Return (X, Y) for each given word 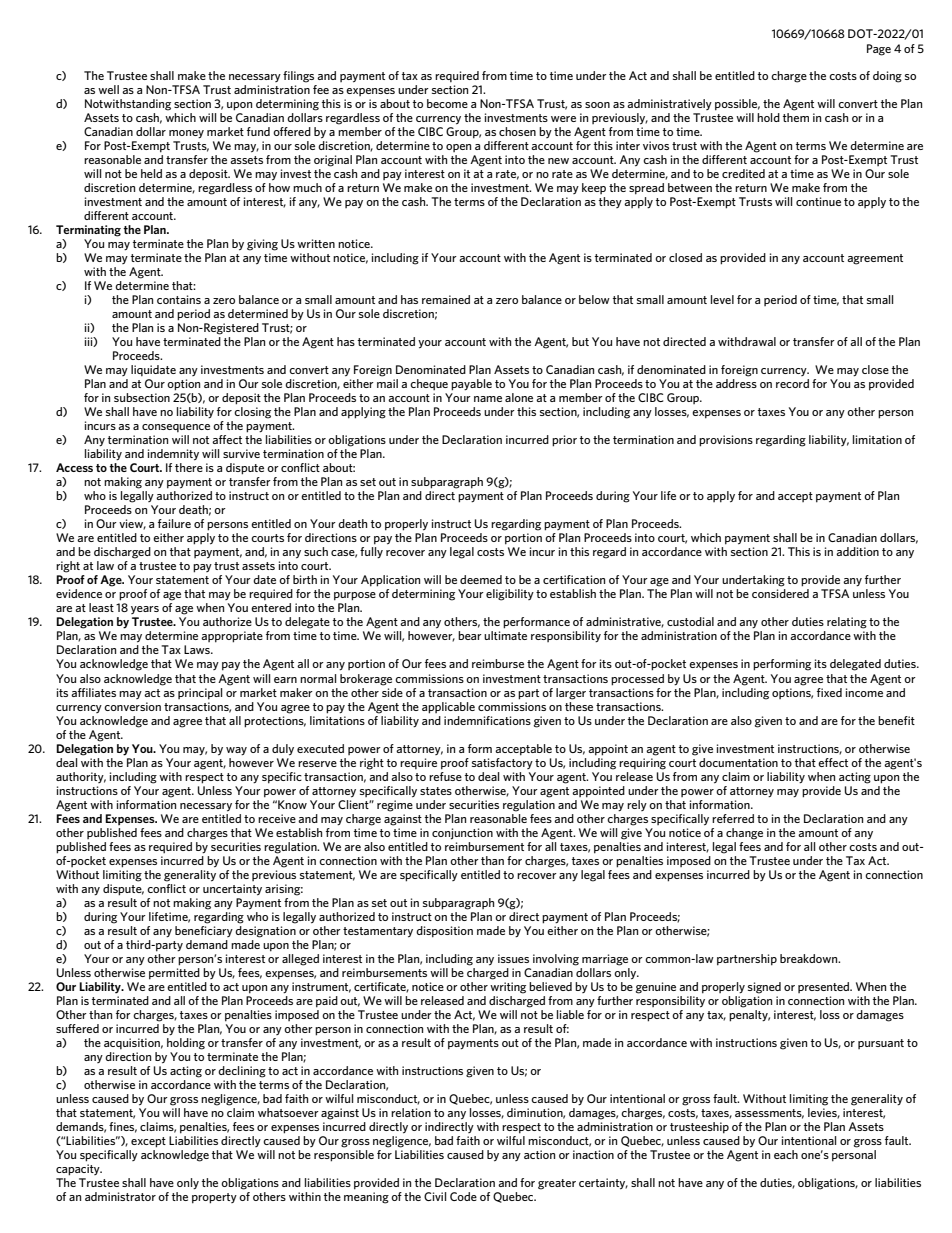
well (108, 89)
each (786, 1154)
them (796, 117)
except (148, 1142)
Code (463, 1196)
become (447, 103)
